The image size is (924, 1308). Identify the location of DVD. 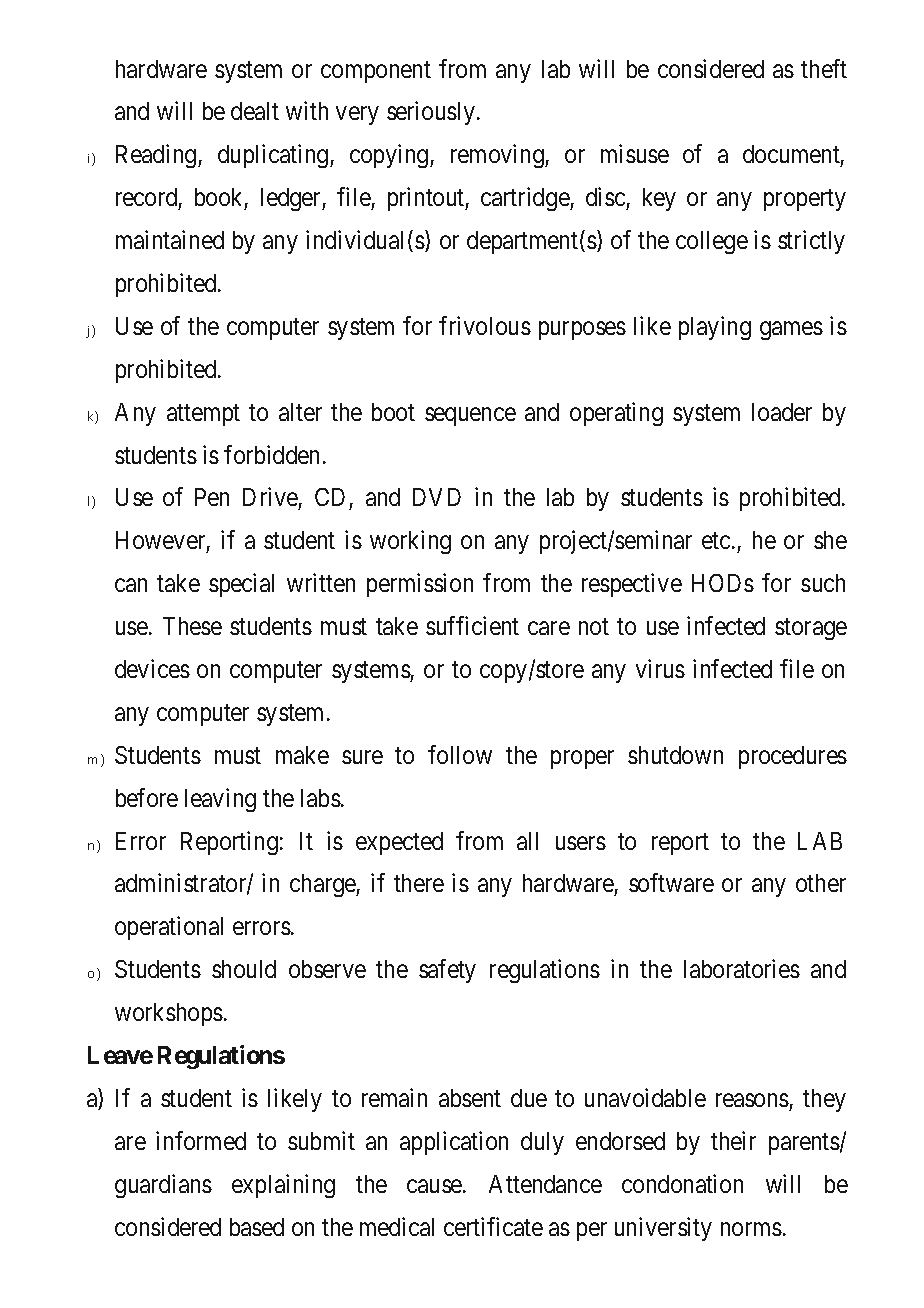
(437, 497).
